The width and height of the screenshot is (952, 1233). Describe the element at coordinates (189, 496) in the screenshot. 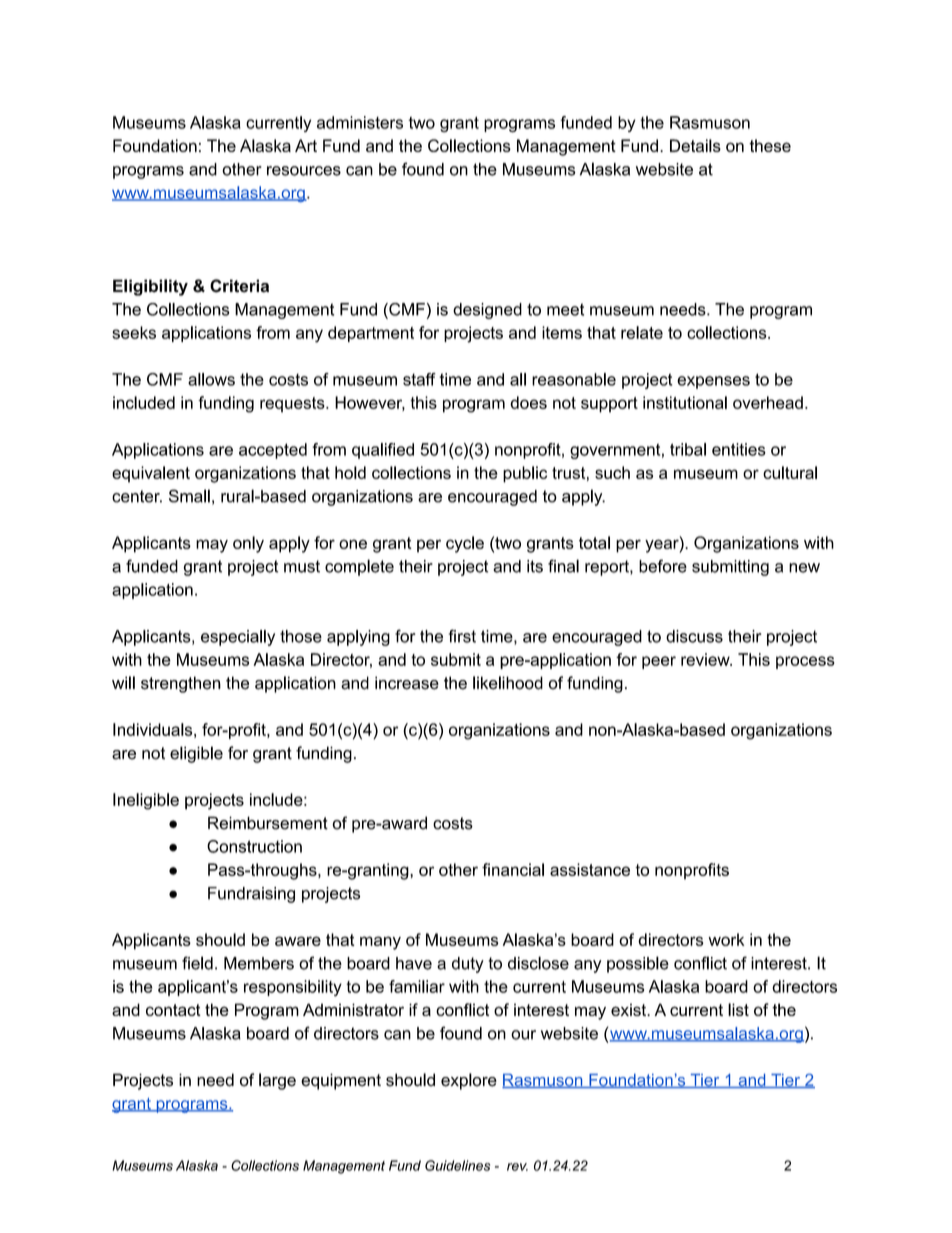

I see `Small` at that location.
